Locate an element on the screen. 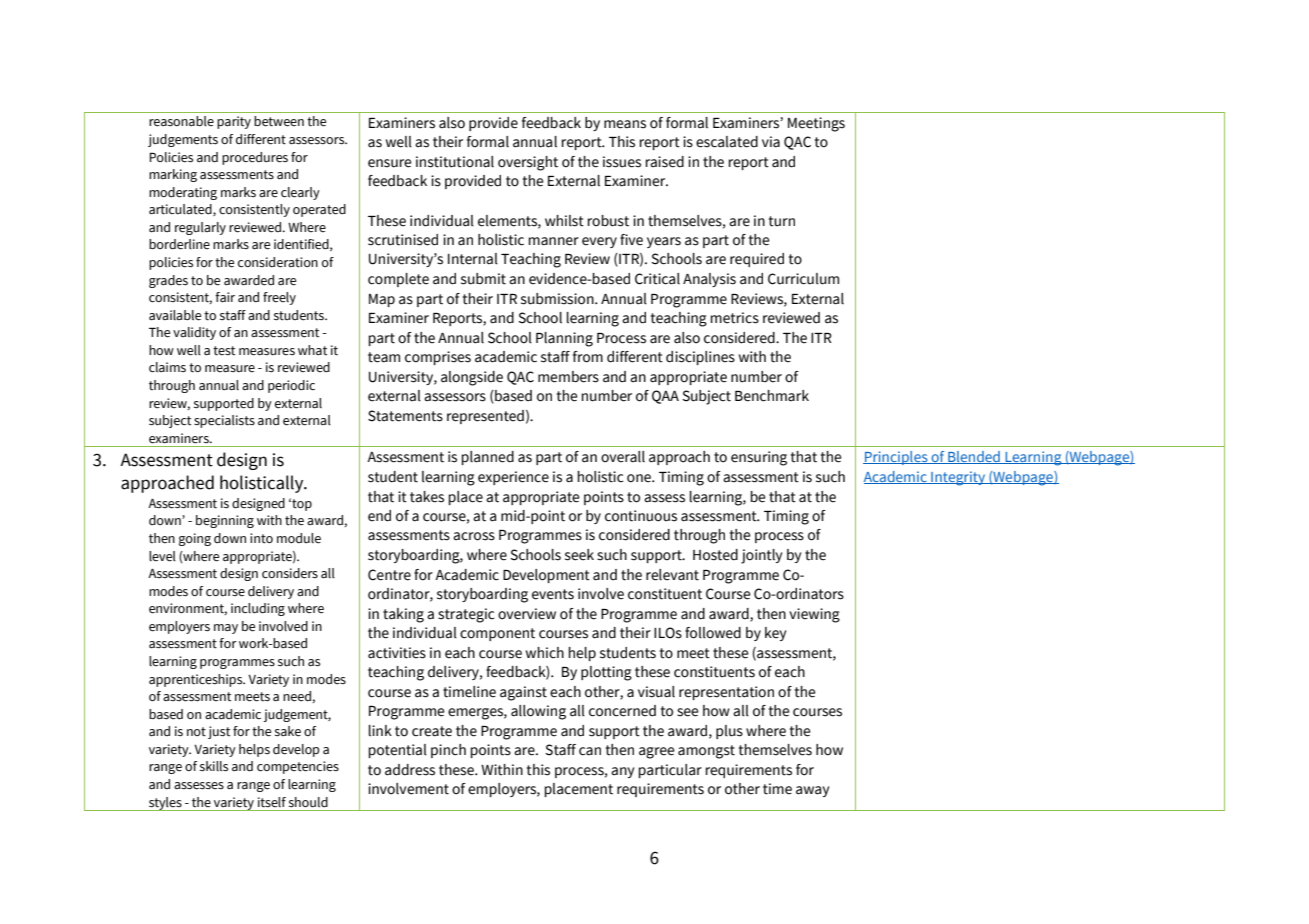  into is located at coordinates (261, 538).
